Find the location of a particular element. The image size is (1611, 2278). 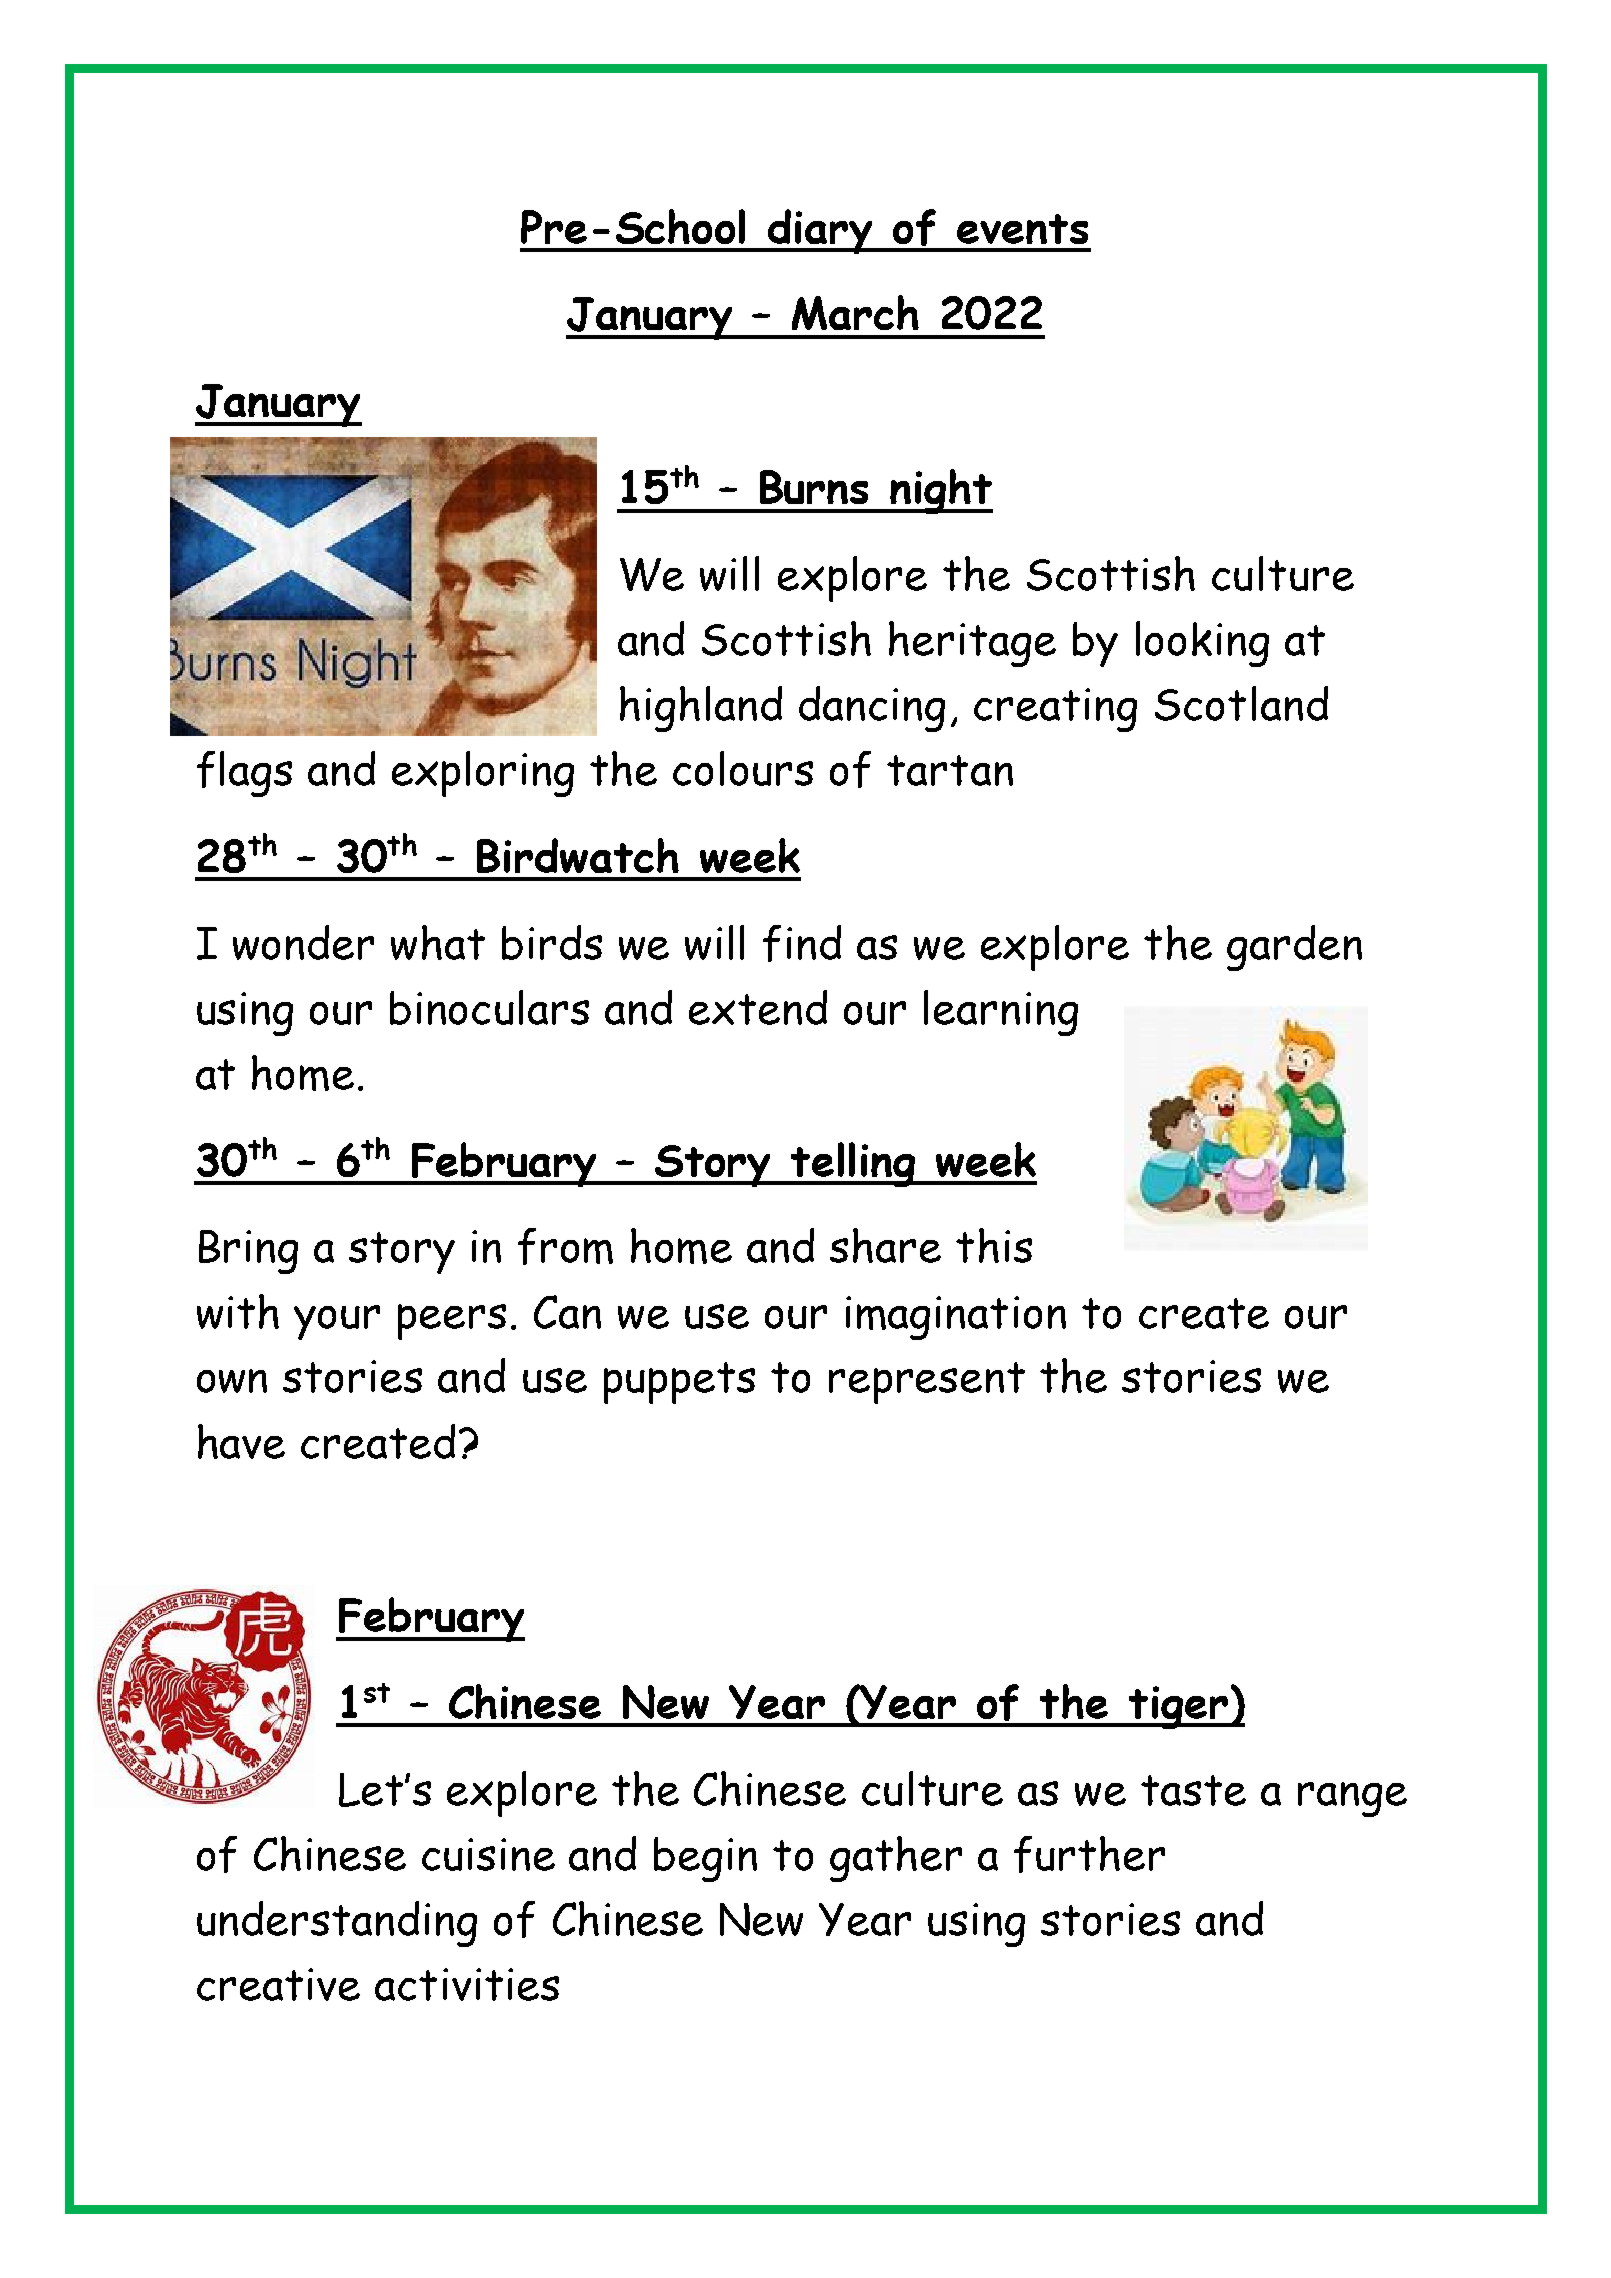

understanding is located at coordinates (337, 1924).
